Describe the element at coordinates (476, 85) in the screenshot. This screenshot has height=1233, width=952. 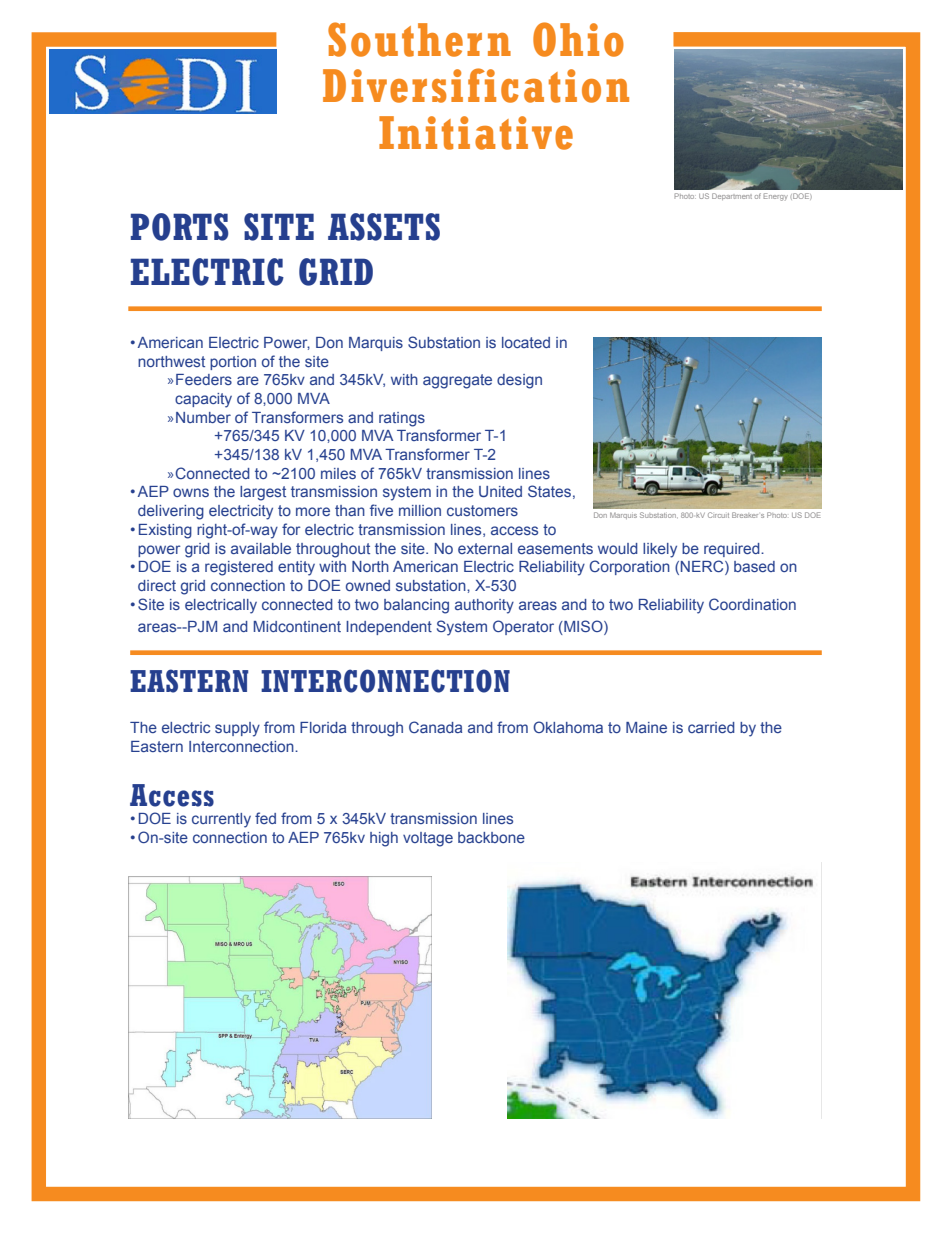
I see `Diversification` at that location.
